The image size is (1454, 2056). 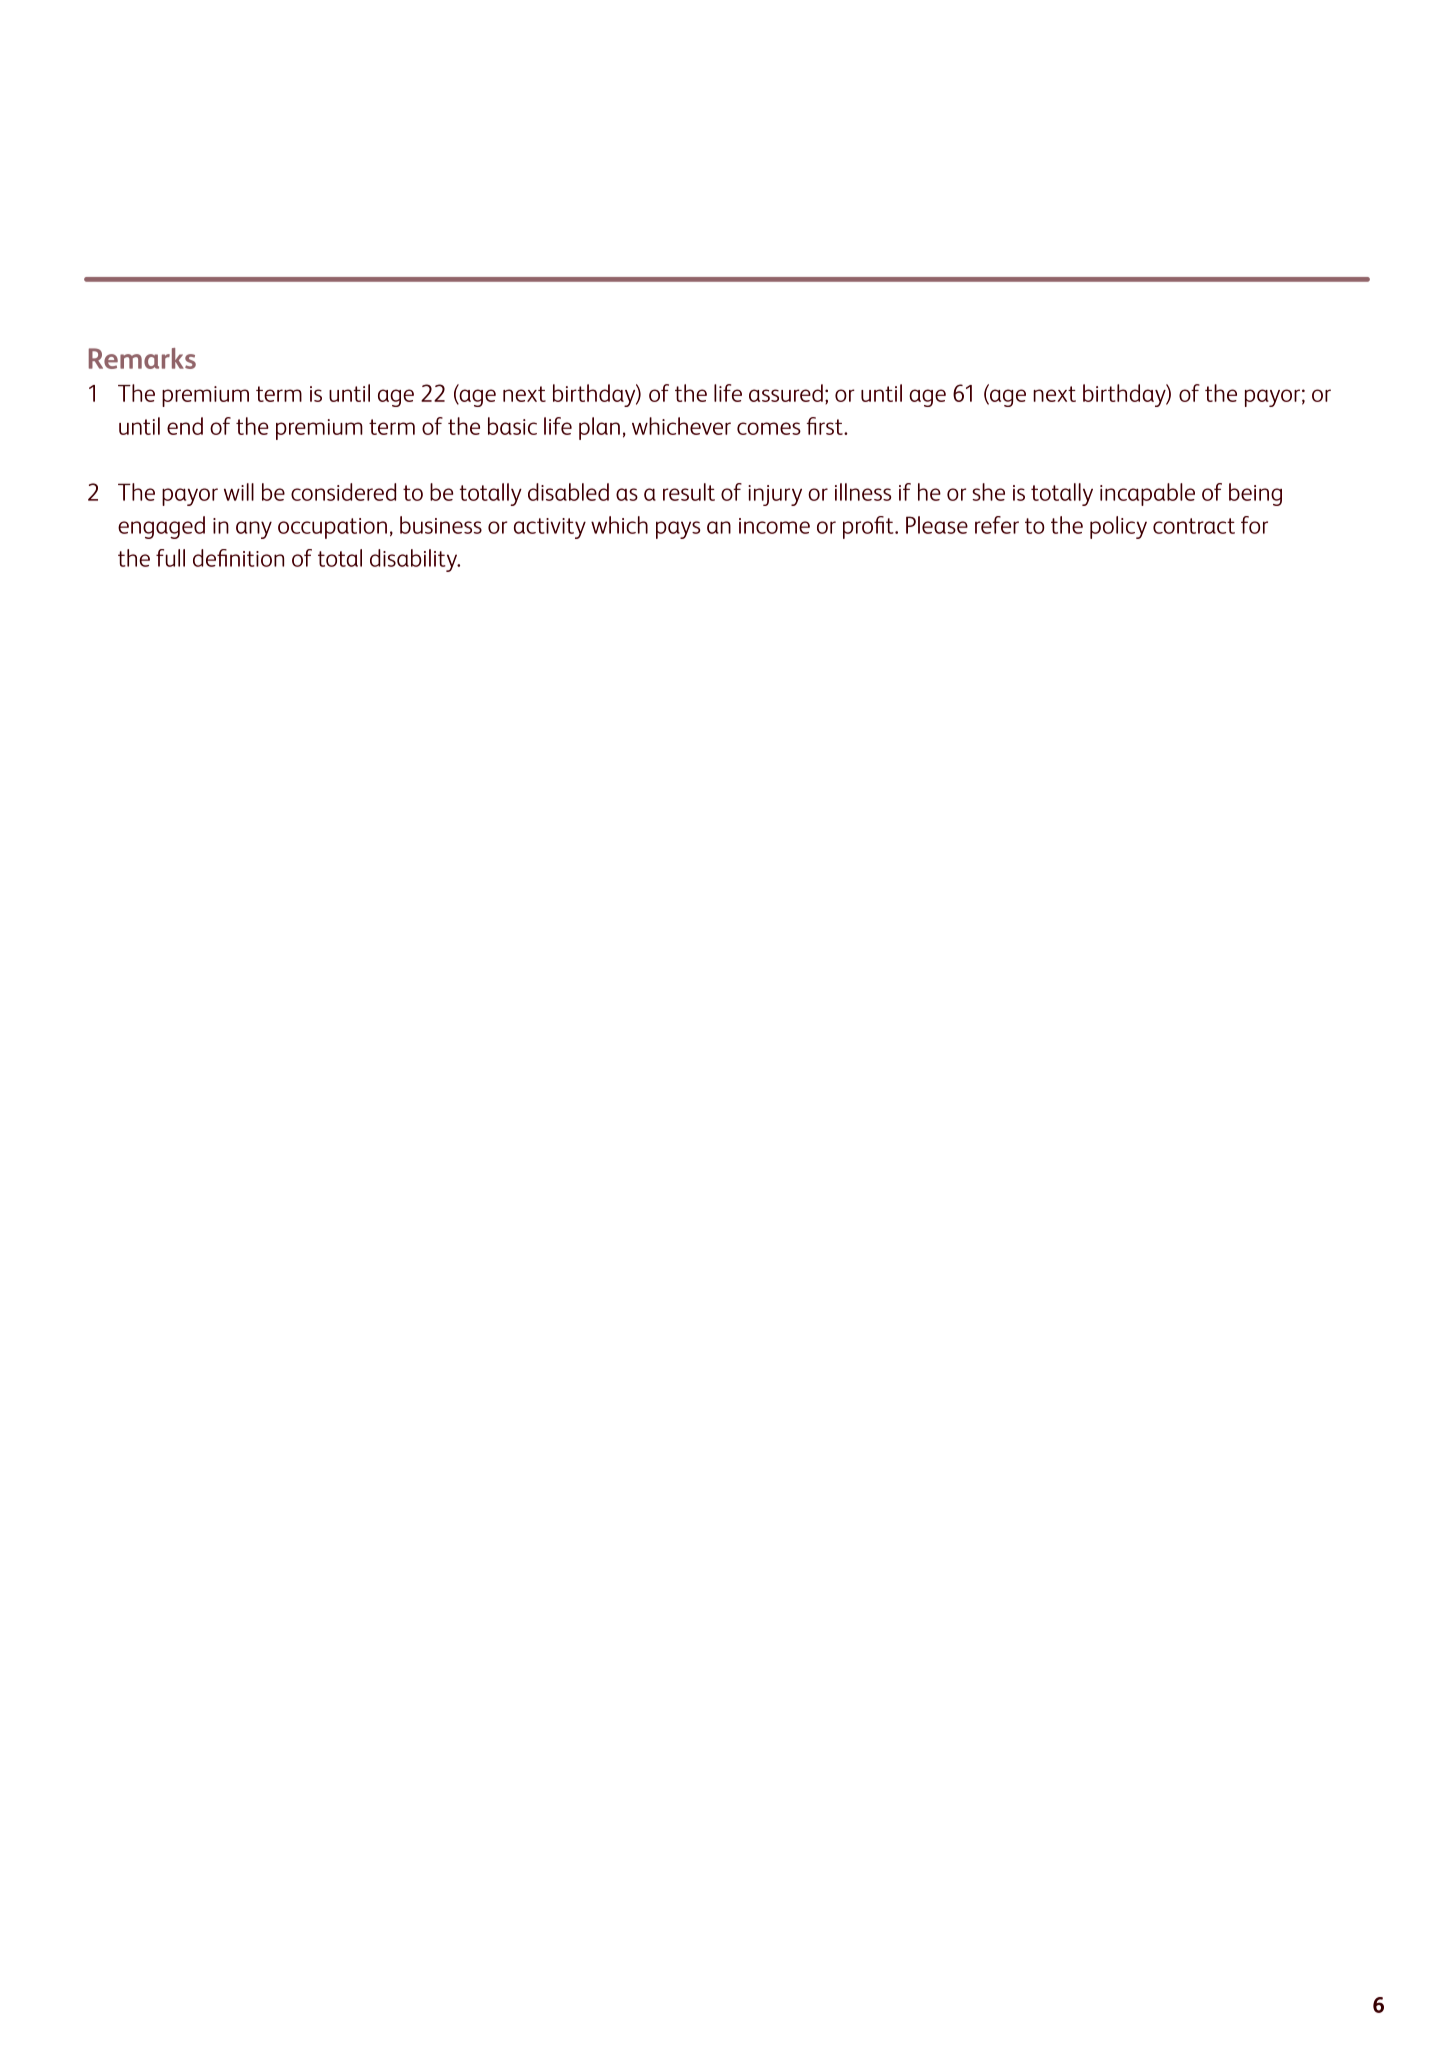 What do you see at coordinates (238, 558) in the document?
I see `definition` at bounding box center [238, 558].
